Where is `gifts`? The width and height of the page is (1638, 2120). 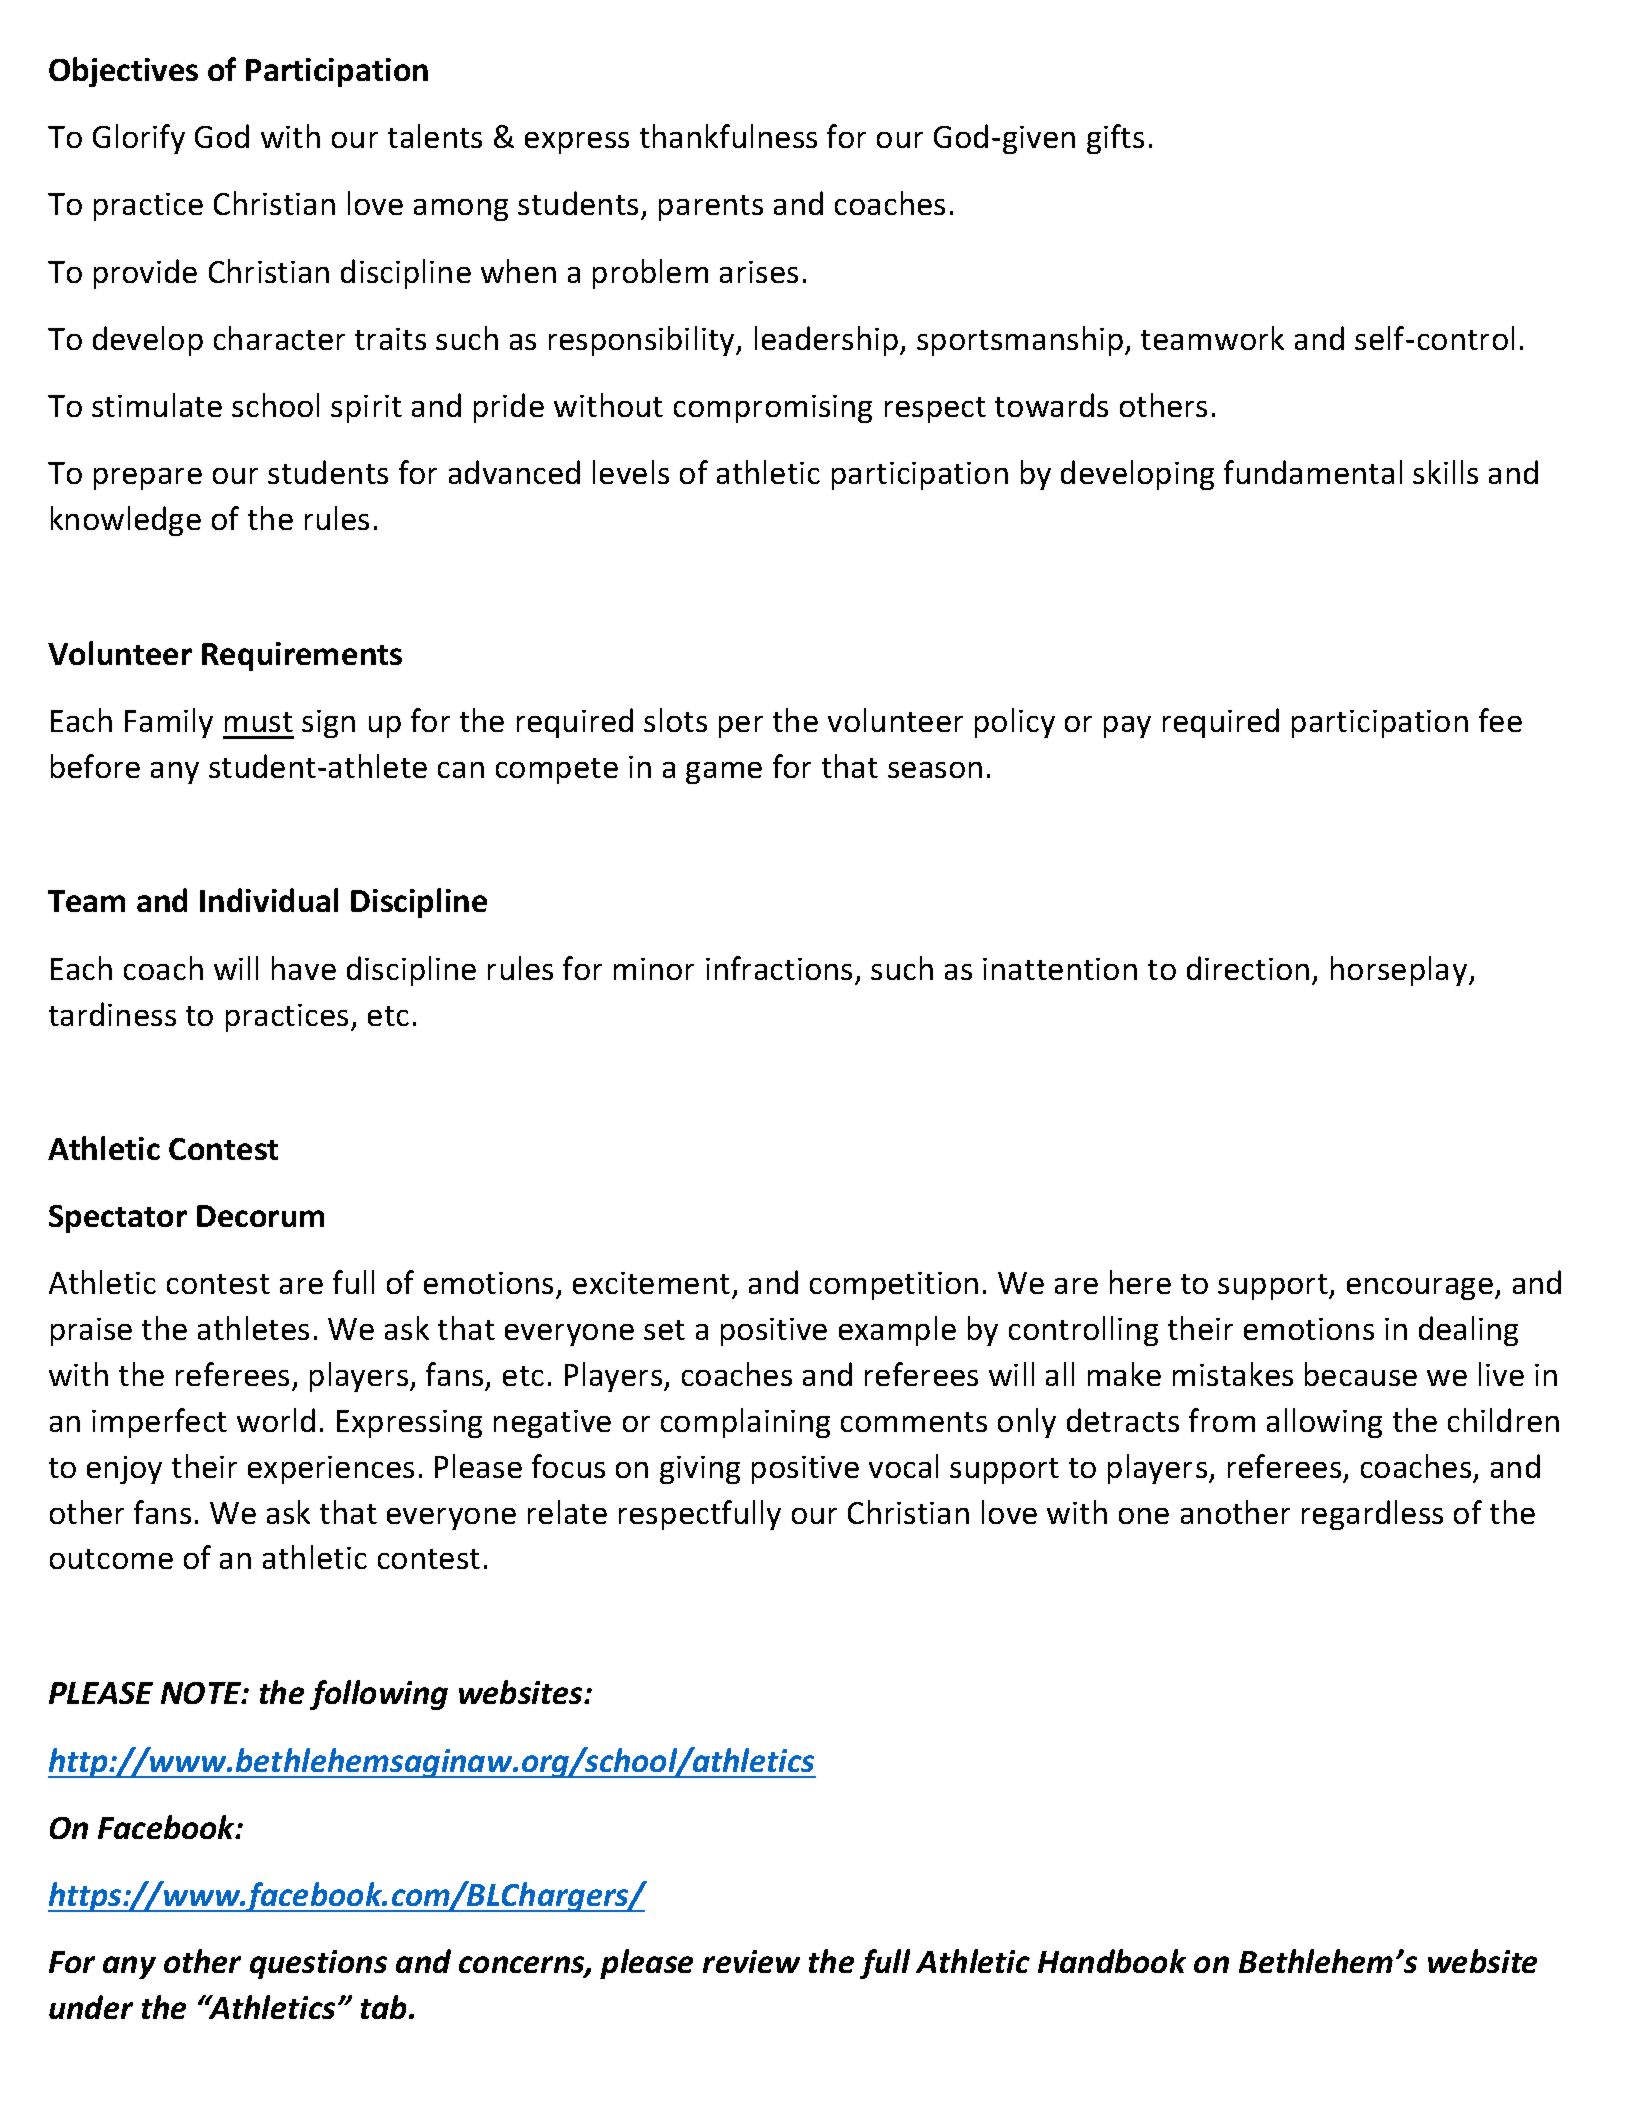
gifts is located at coordinates (1115, 139).
